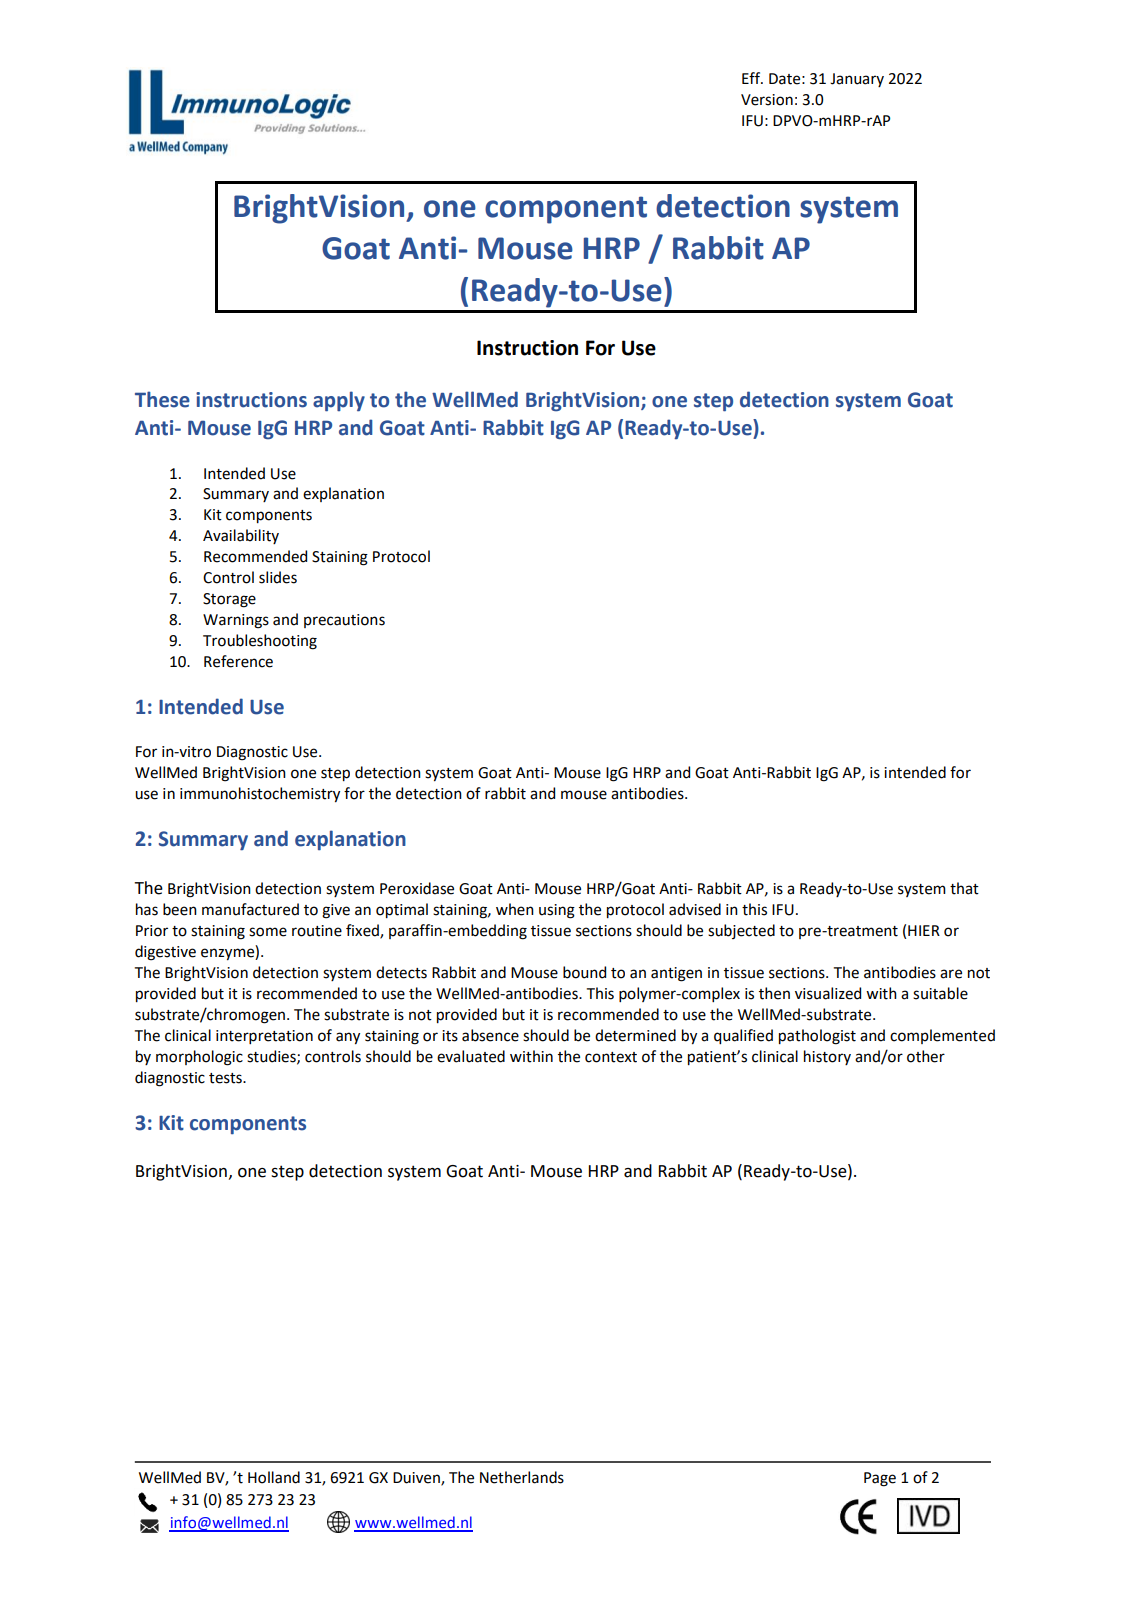 The height and width of the image is (1602, 1132). What do you see at coordinates (752, 78) in the image?
I see `Eff` at bounding box center [752, 78].
